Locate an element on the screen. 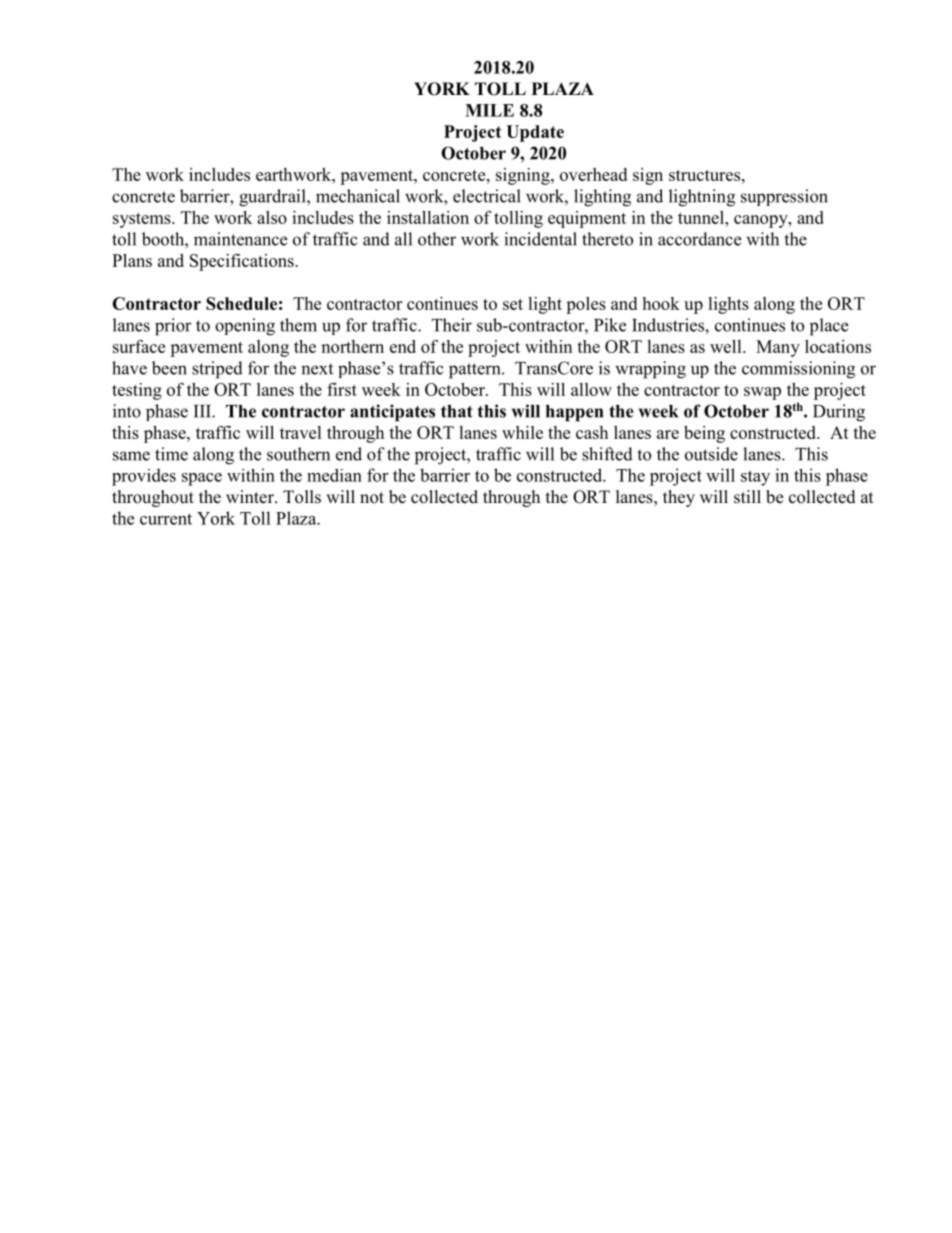  pattern is located at coordinates (476, 371).
